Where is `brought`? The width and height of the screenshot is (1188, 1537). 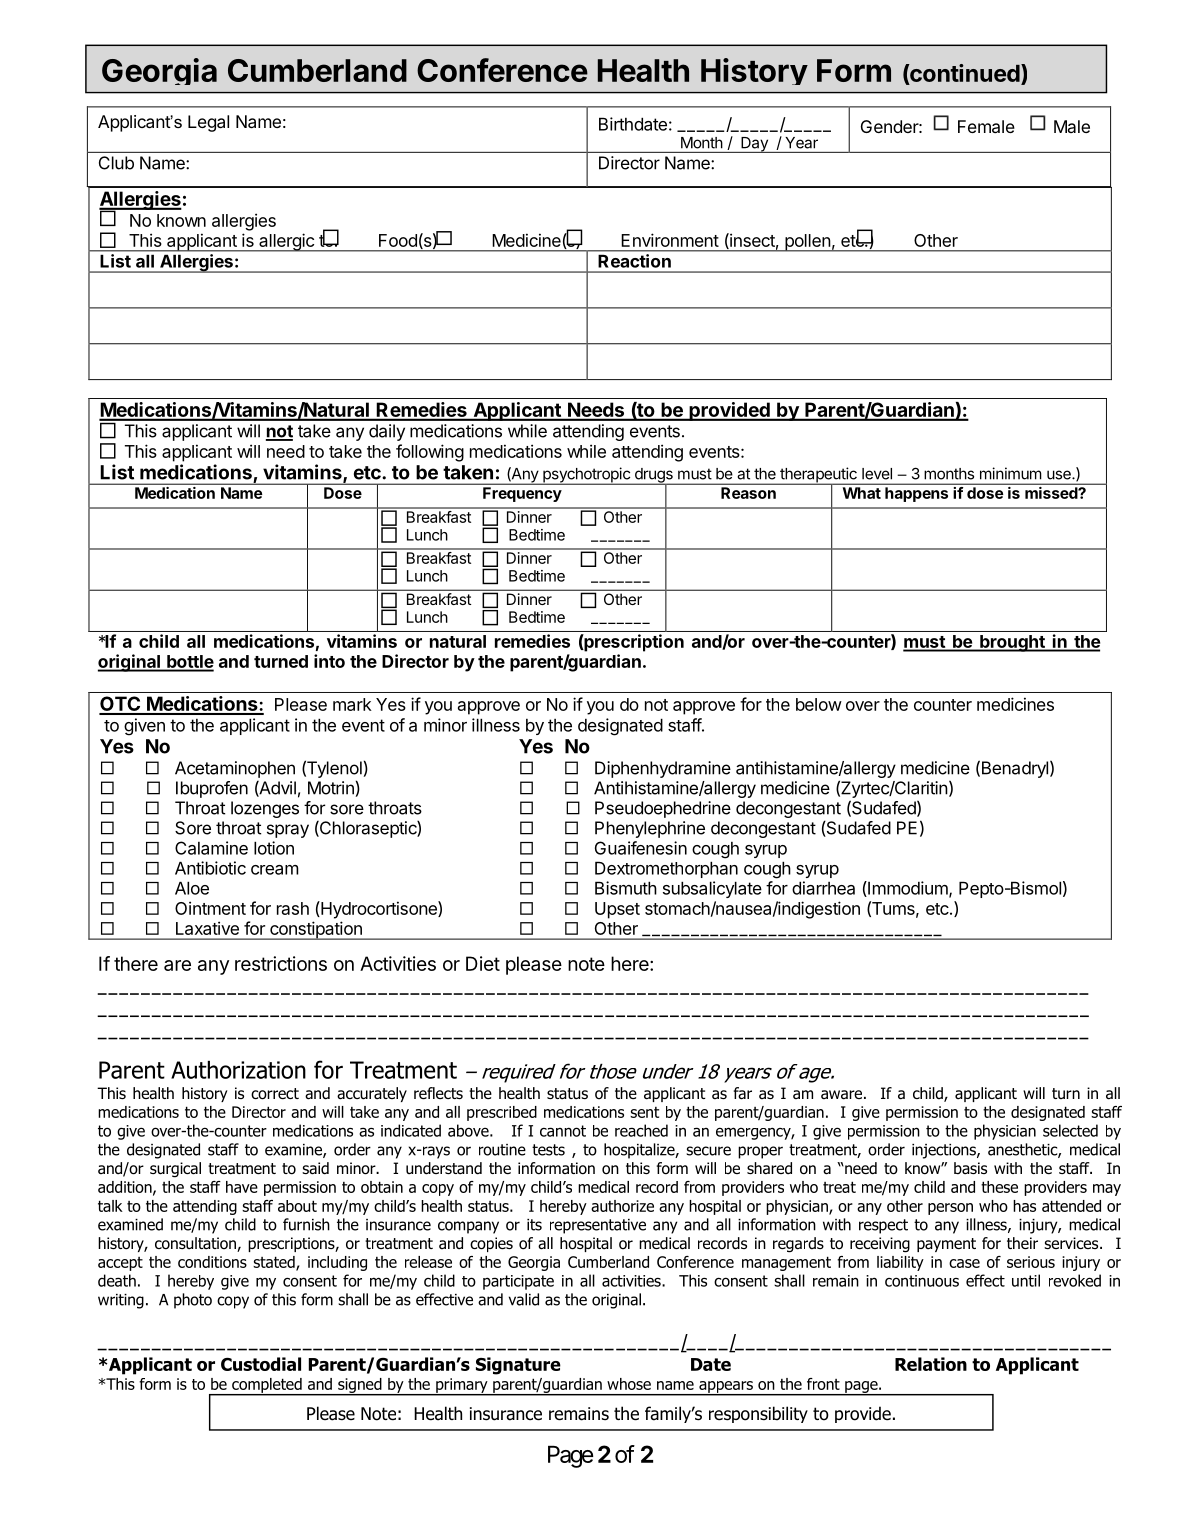 brought is located at coordinates (1012, 643).
